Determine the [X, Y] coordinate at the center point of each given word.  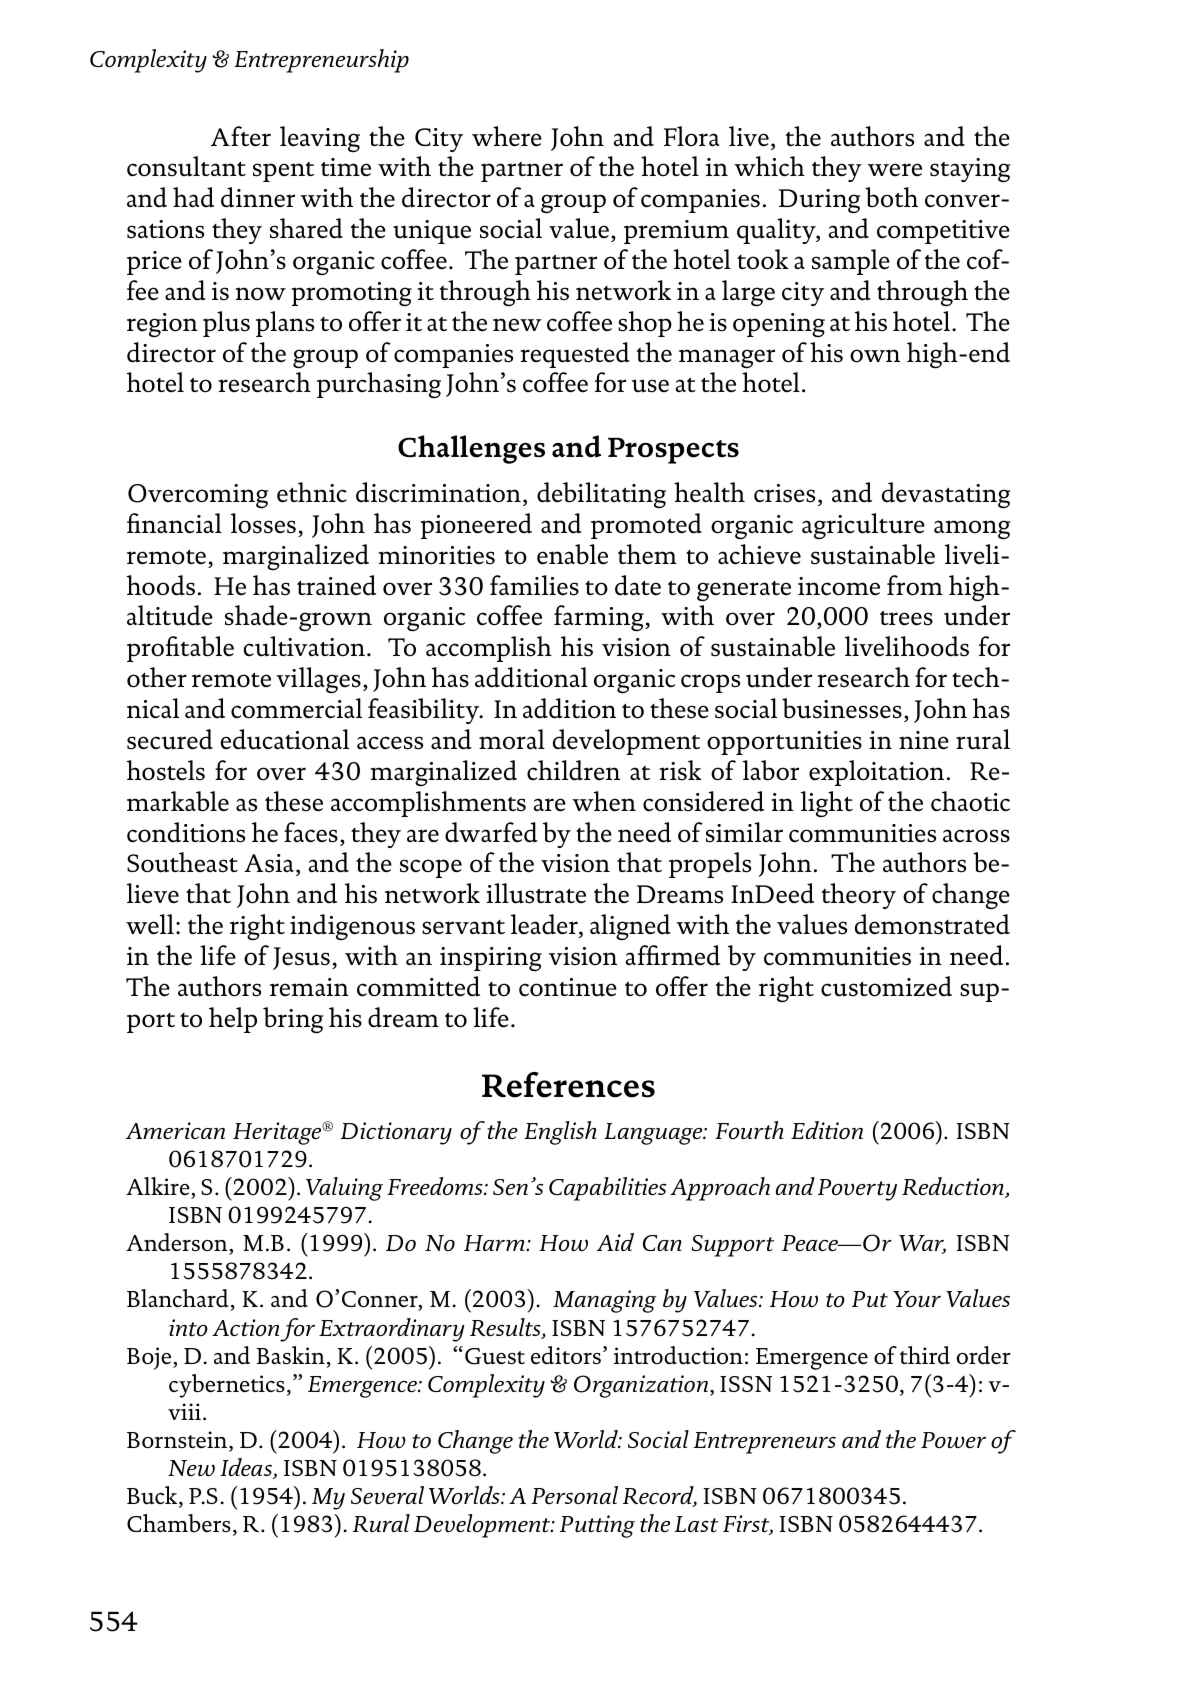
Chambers [179, 1523]
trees [906, 618]
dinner [258, 197]
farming [600, 618]
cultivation [304, 646]
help [233, 1020]
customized [886, 986]
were [895, 169]
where [507, 136]
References [568, 1085]
